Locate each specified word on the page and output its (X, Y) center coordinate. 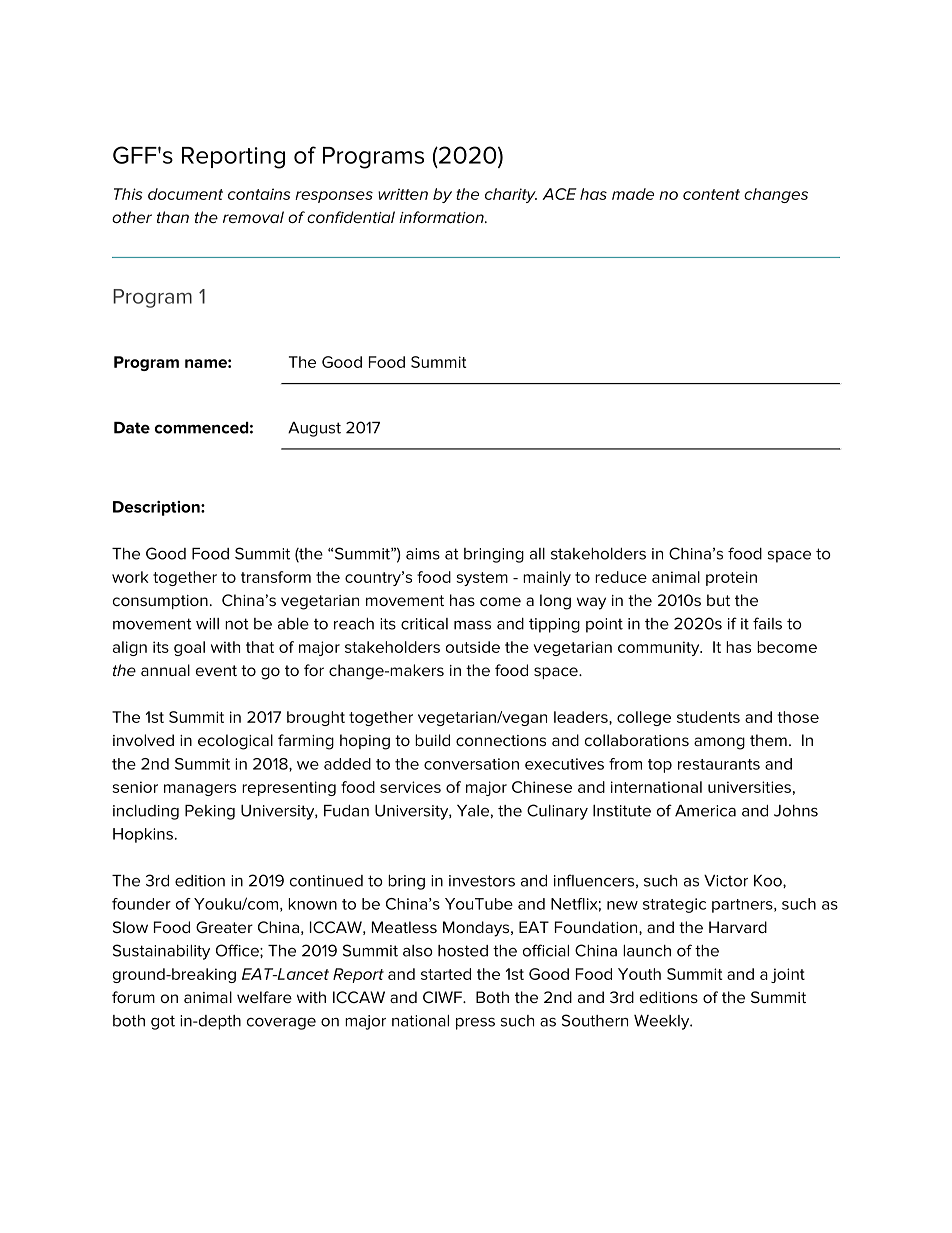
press (475, 1023)
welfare (264, 997)
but (718, 600)
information (442, 217)
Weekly (663, 1022)
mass (472, 625)
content (711, 194)
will (207, 624)
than (173, 217)
